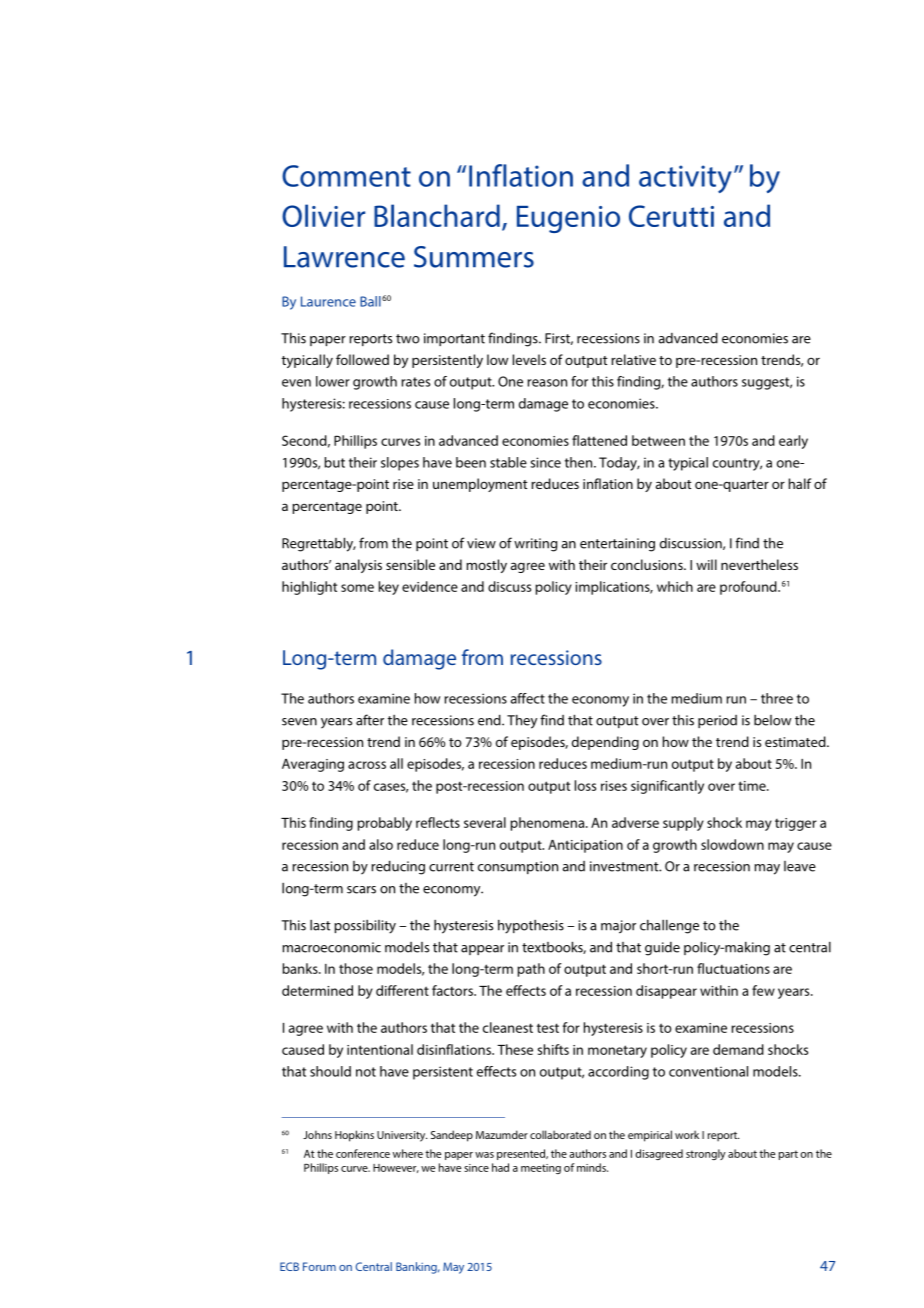  Describe the element at coordinates (323, 215) in the screenshot. I see `Olivier` at that location.
